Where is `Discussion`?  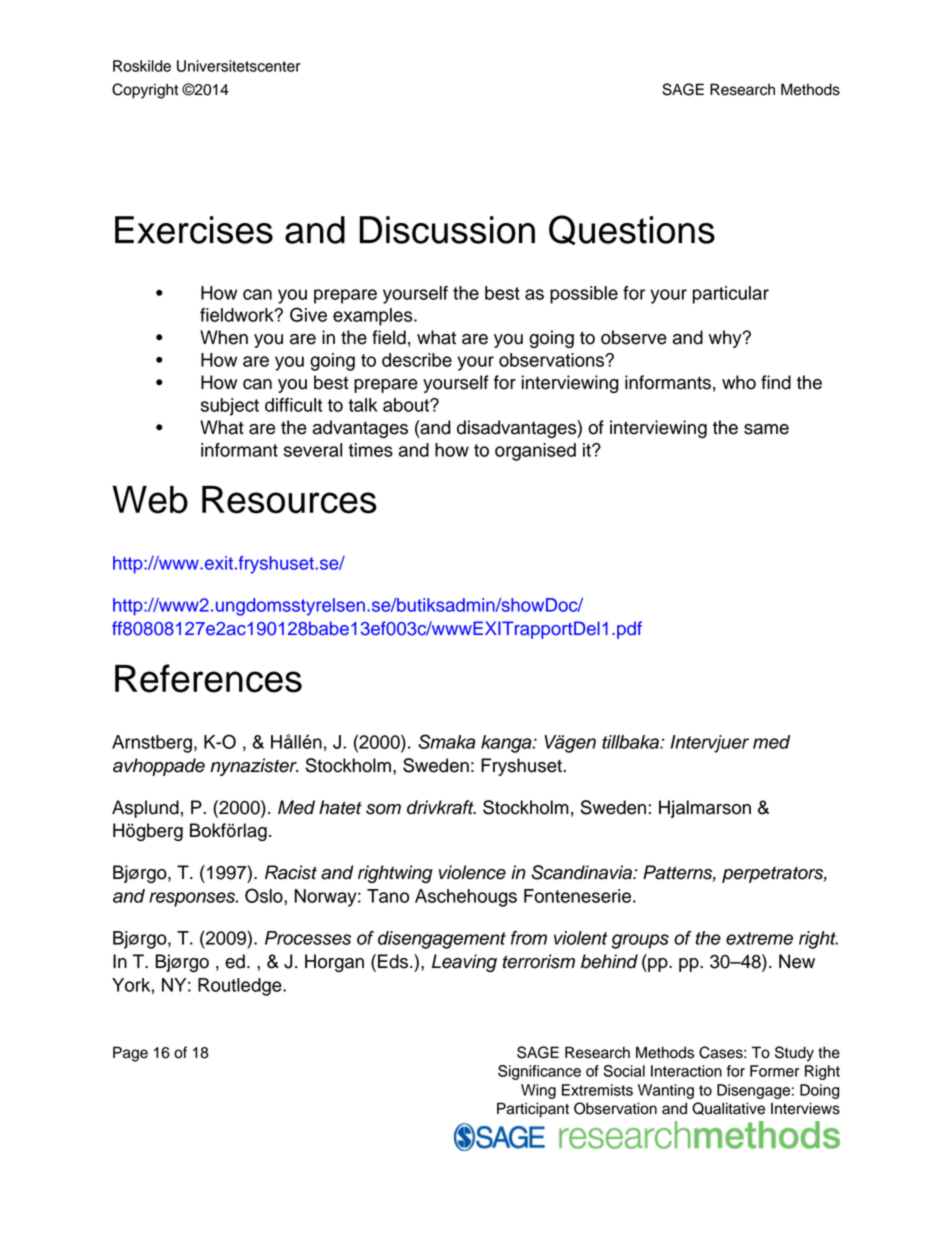 Discussion is located at coordinates (447, 230).
